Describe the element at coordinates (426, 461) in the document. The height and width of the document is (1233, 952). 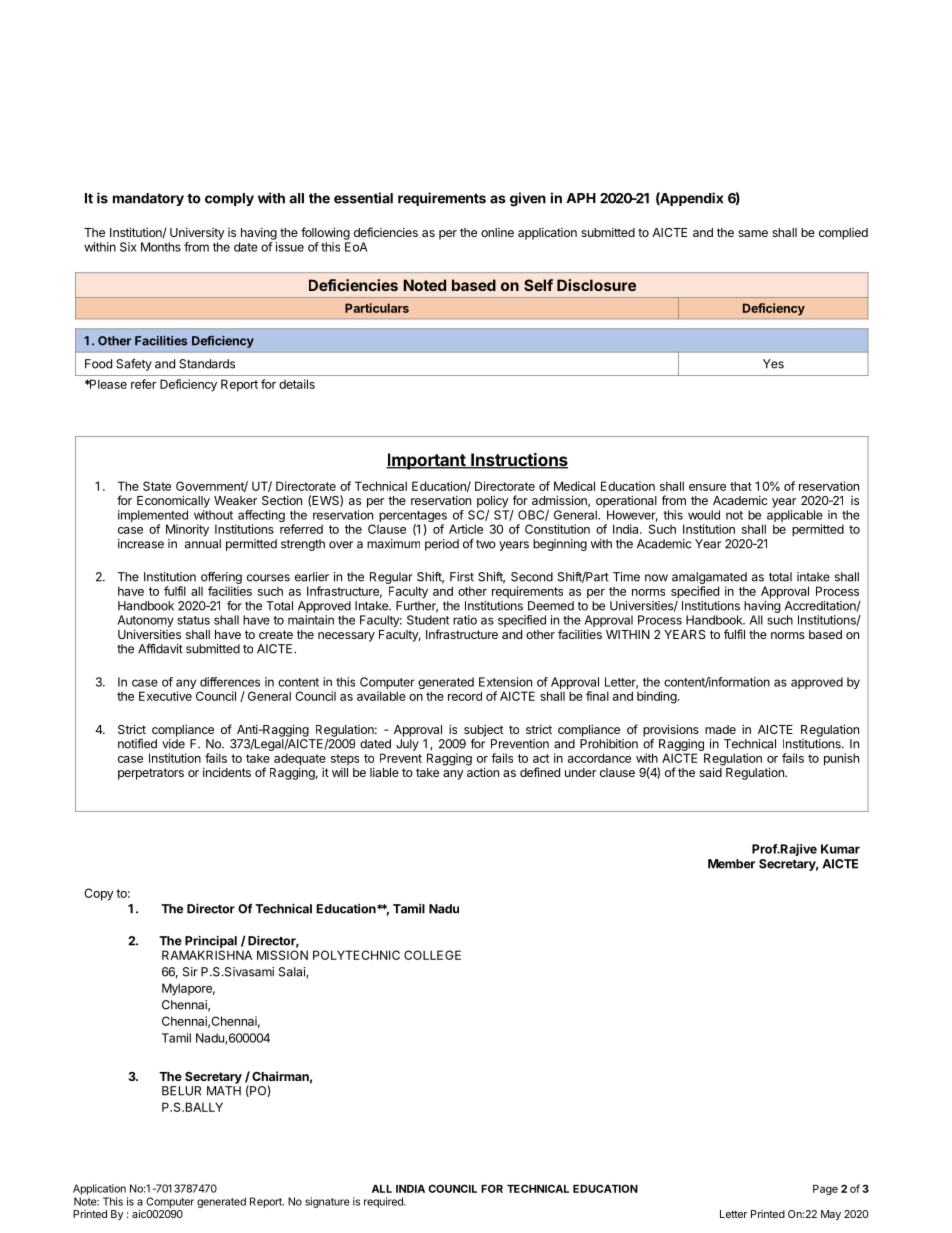
I see `Important` at that location.
